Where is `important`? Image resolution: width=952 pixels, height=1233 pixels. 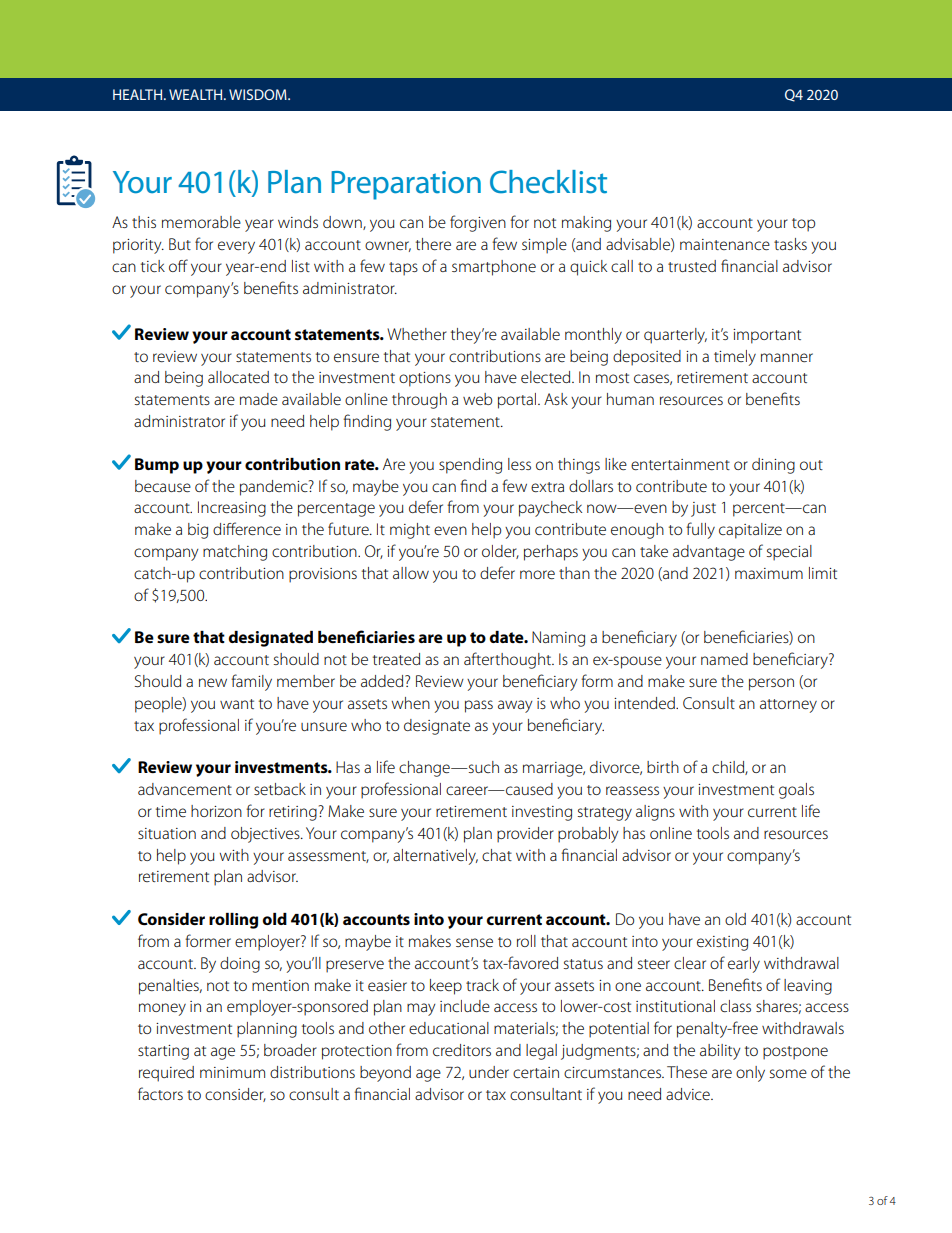
important is located at coordinates (767, 336).
